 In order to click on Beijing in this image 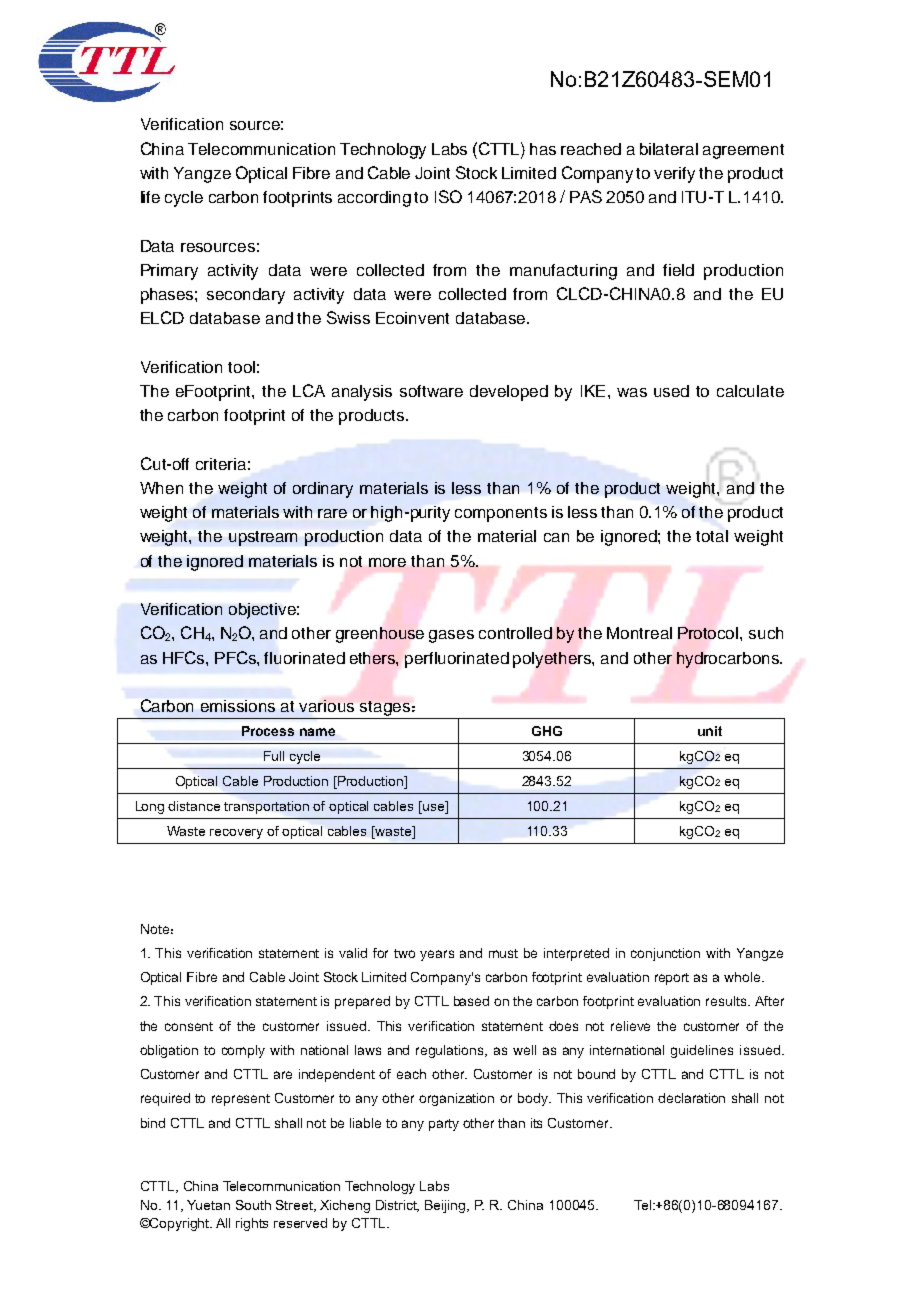, I will do `click(447, 1206)`.
